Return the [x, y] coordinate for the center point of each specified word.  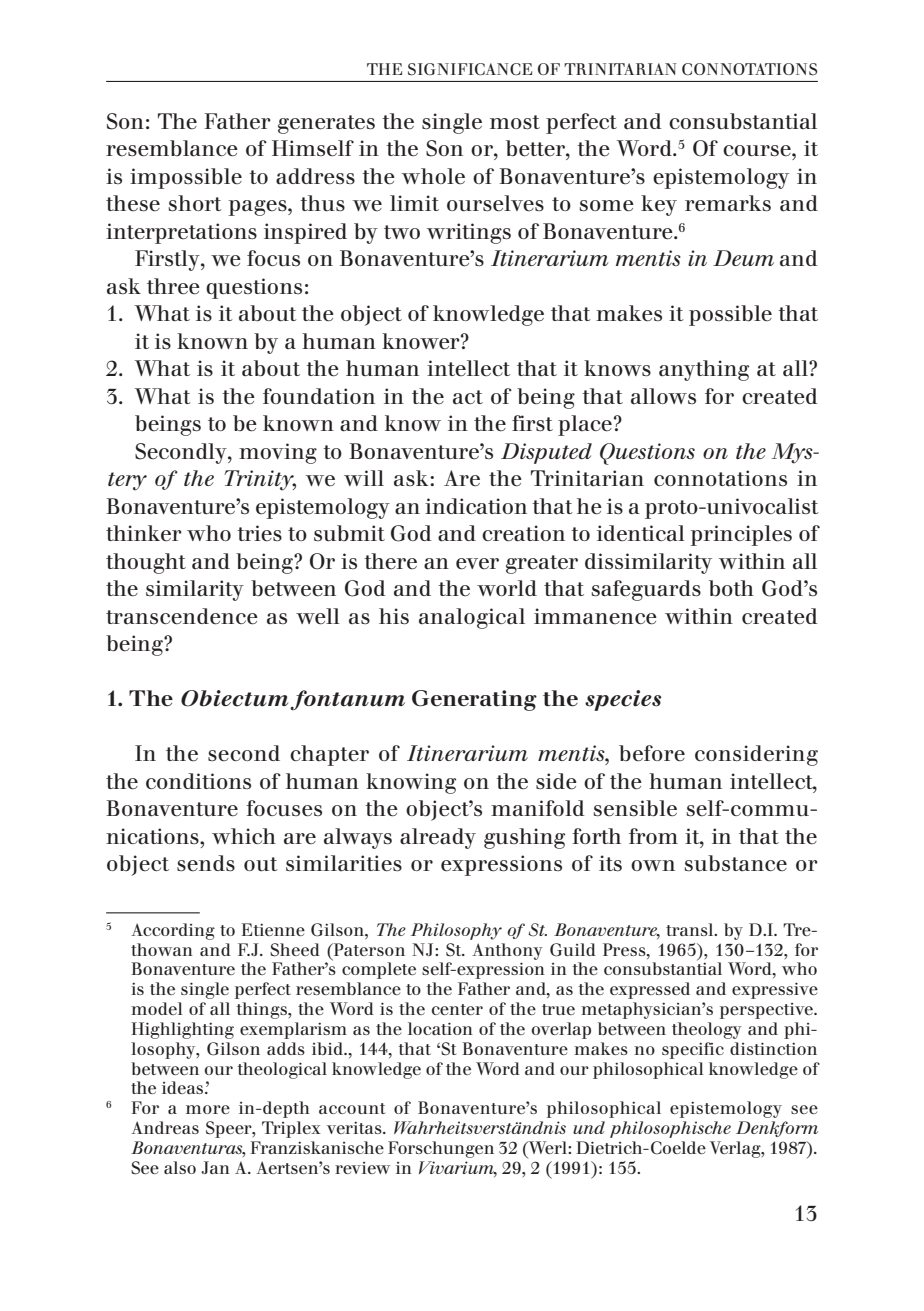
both [731, 588]
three [173, 286]
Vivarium [458, 1168]
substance [736, 863]
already [438, 838]
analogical [472, 618]
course [758, 151]
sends [206, 863]
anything [704, 370]
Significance [470, 69]
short [195, 203]
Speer [230, 1129]
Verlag [736, 1149]
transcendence [182, 616]
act [468, 397]
